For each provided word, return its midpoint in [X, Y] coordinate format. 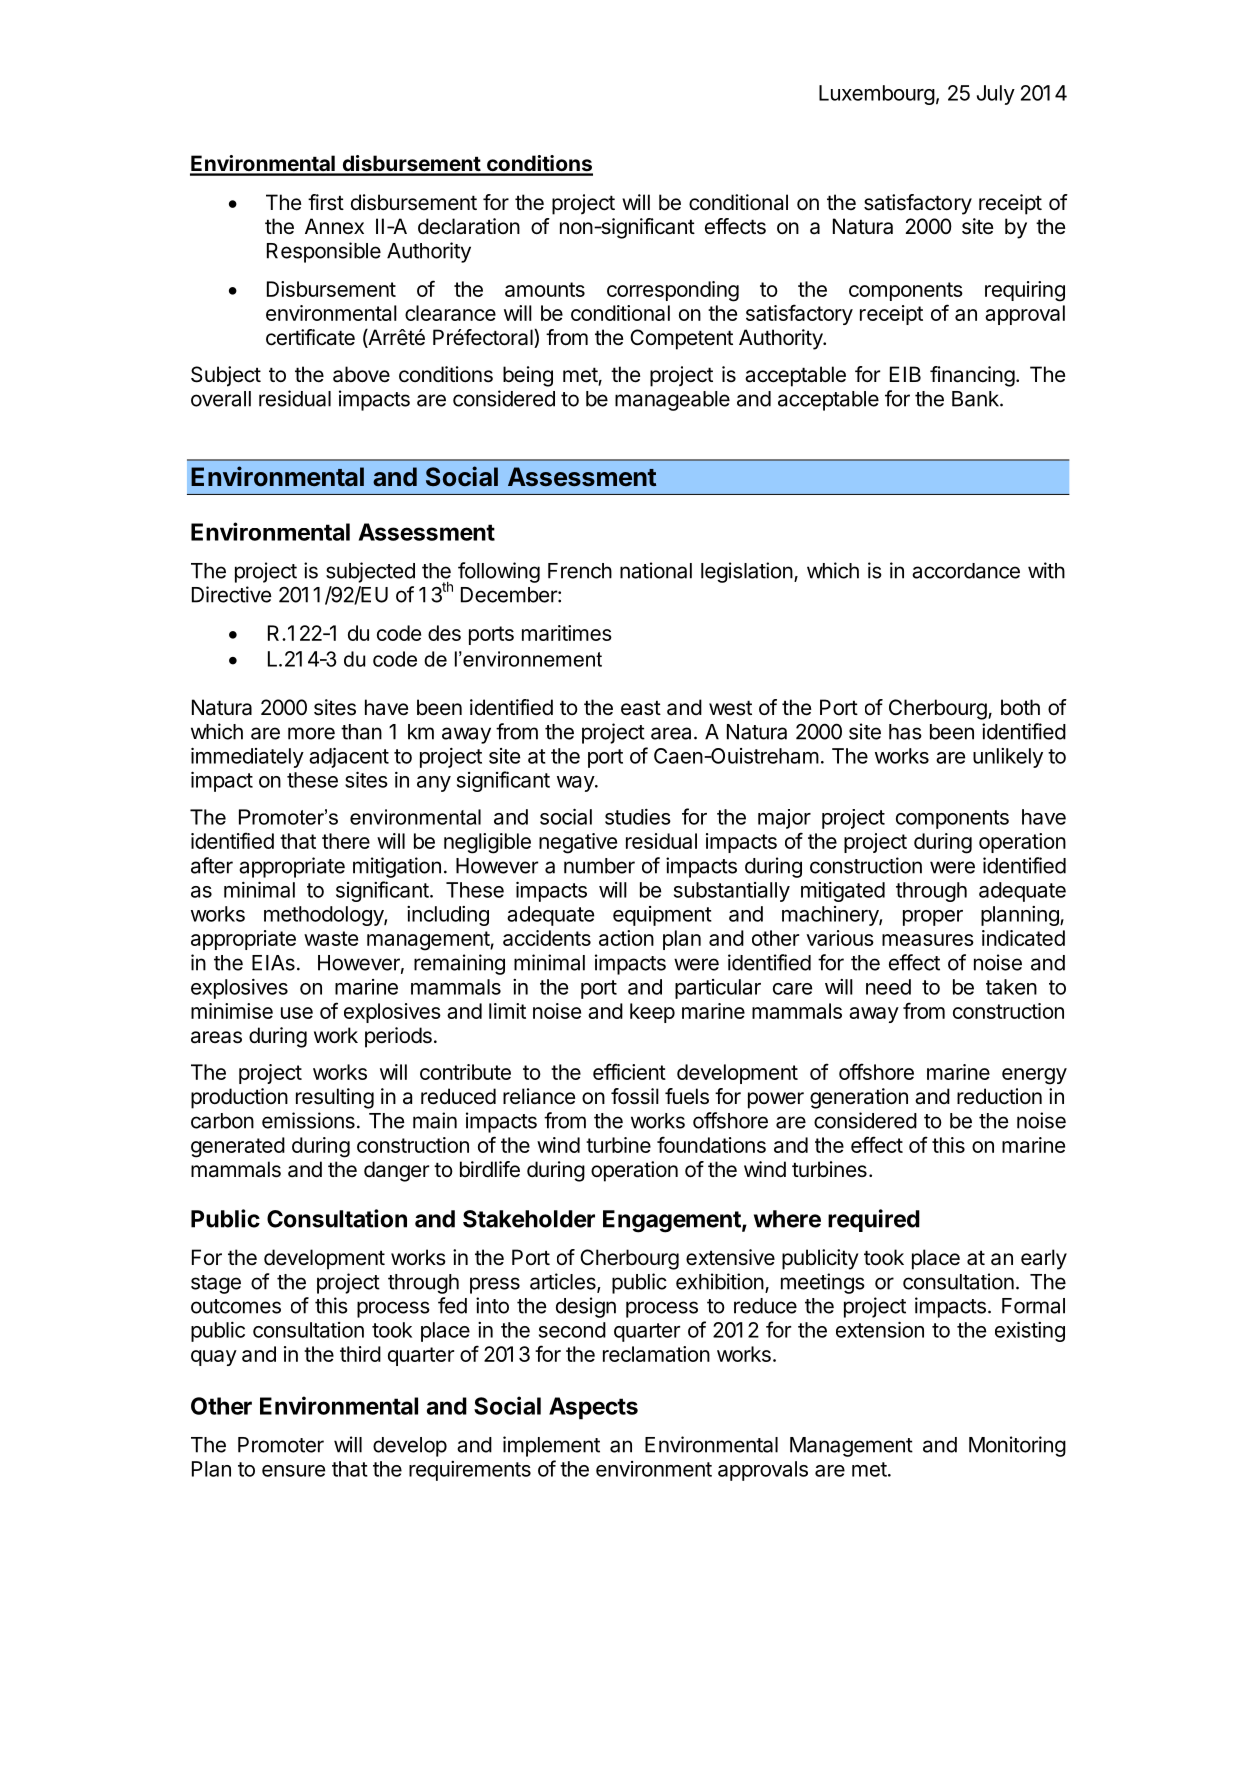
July [996, 95]
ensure [293, 1471]
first [326, 202]
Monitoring [1017, 1446]
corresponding [673, 291]
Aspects [593, 1408]
